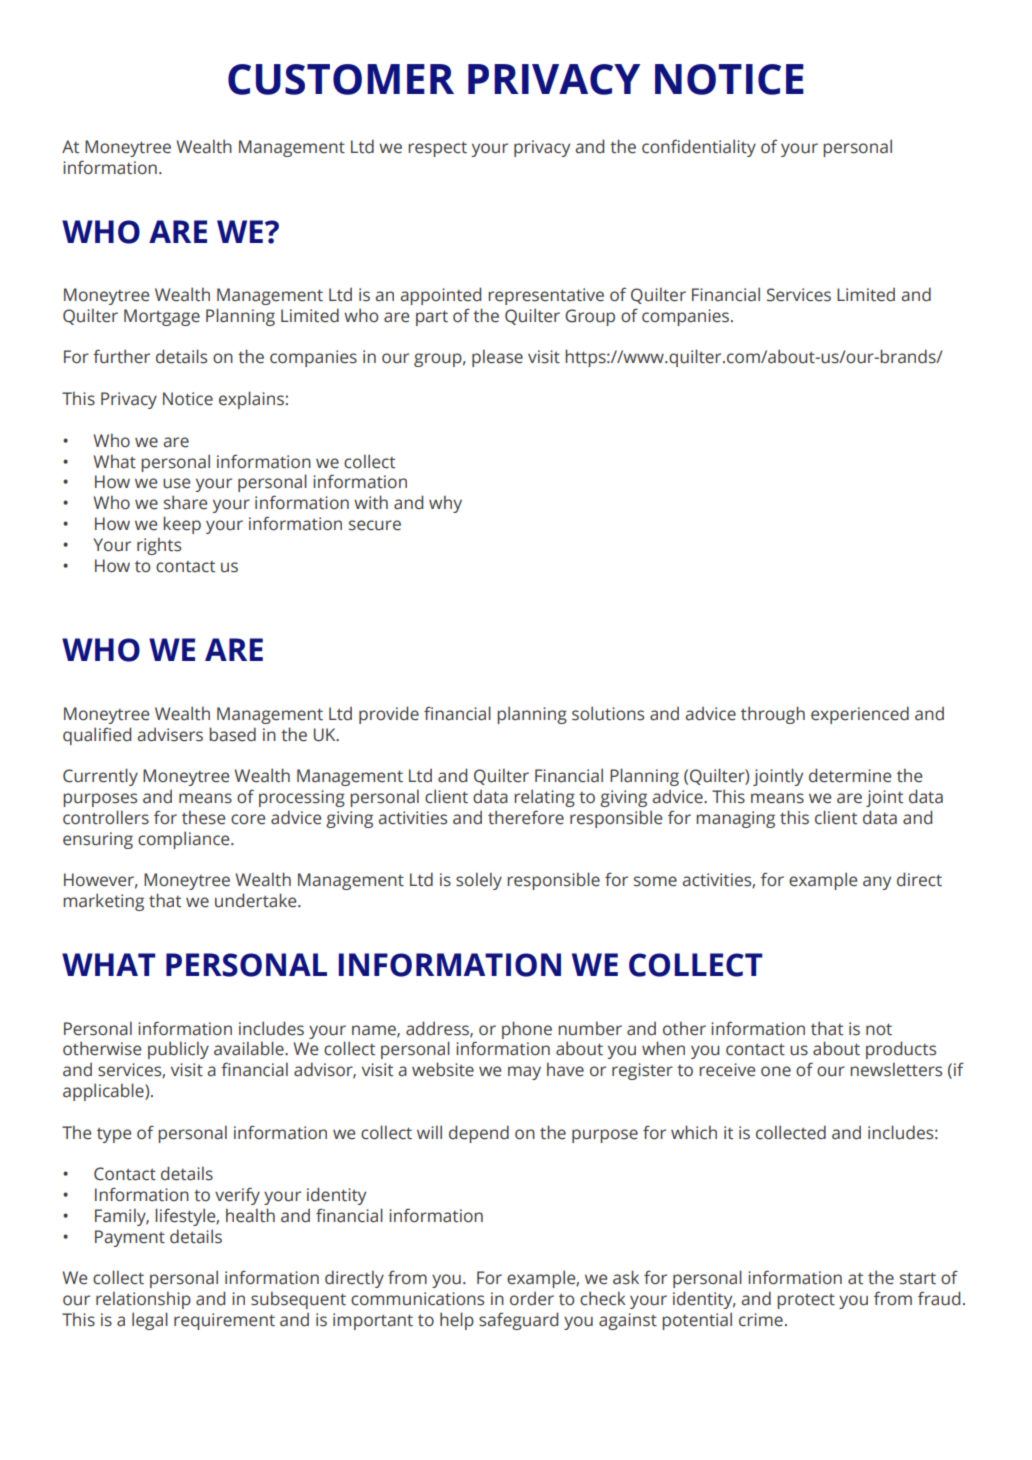 This page has height=1460, width=1032. Describe the element at coordinates (170, 735) in the page. I see `advisers` at that location.
